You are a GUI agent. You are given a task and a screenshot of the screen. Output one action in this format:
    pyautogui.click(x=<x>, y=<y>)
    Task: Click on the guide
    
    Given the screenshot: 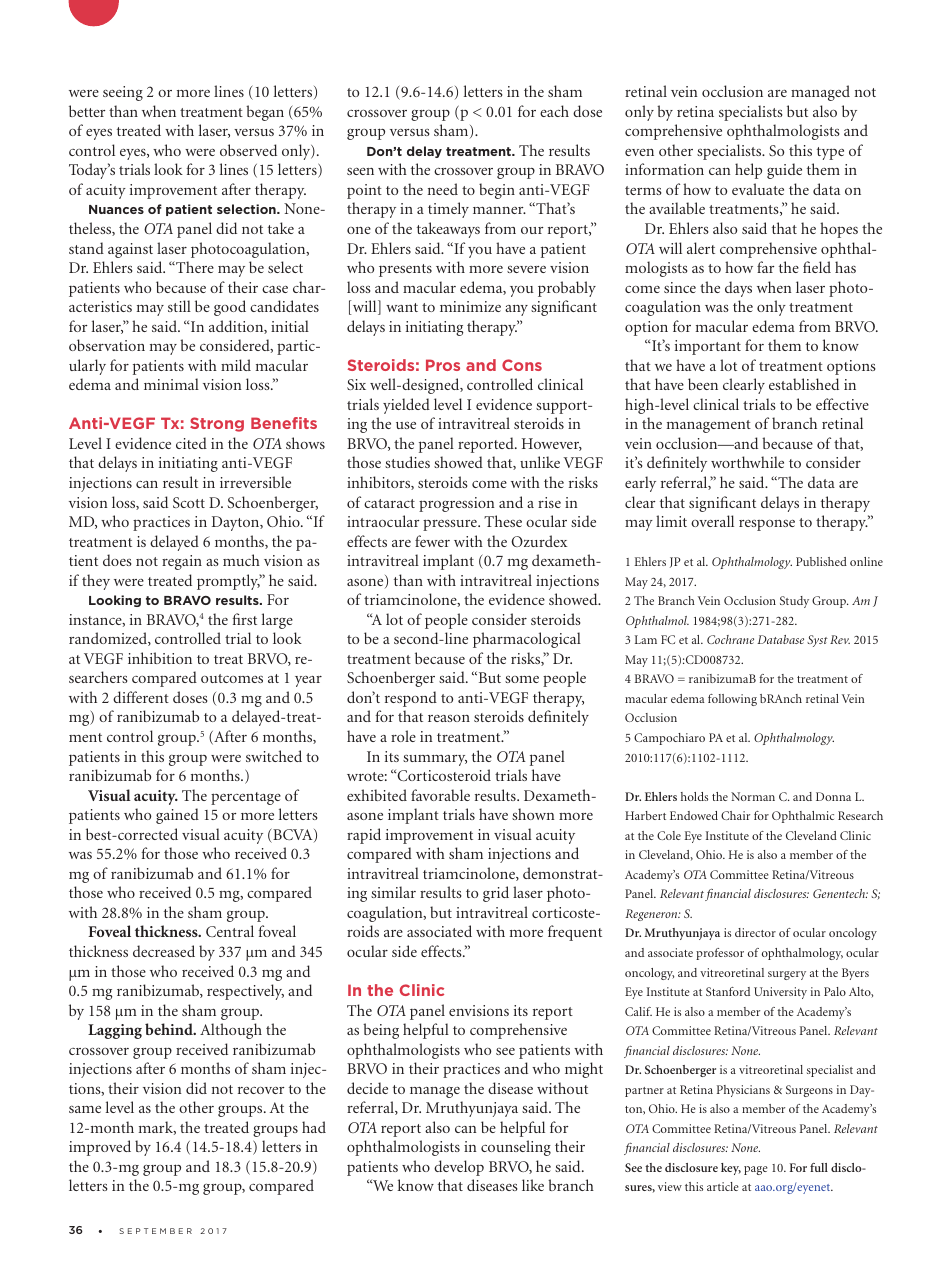 What is the action you would take?
    pyautogui.click(x=784, y=171)
